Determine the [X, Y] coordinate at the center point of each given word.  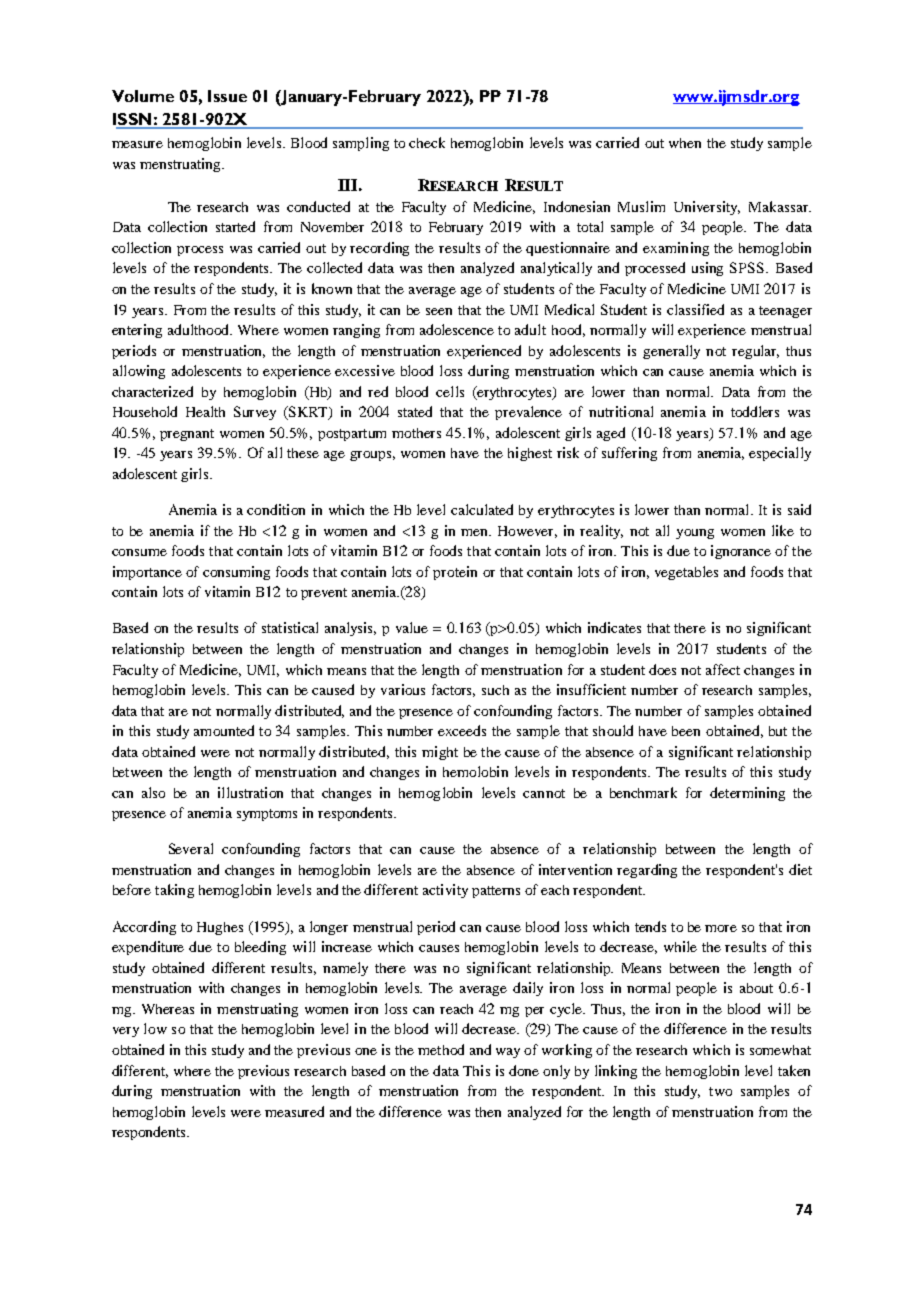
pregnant [187, 435]
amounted [224, 730]
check [427, 142]
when [685, 143]
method [441, 1049]
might [440, 753]
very [126, 1032]
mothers [416, 433]
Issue [227, 96]
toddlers [755, 411]
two [720, 1091]
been [686, 731]
